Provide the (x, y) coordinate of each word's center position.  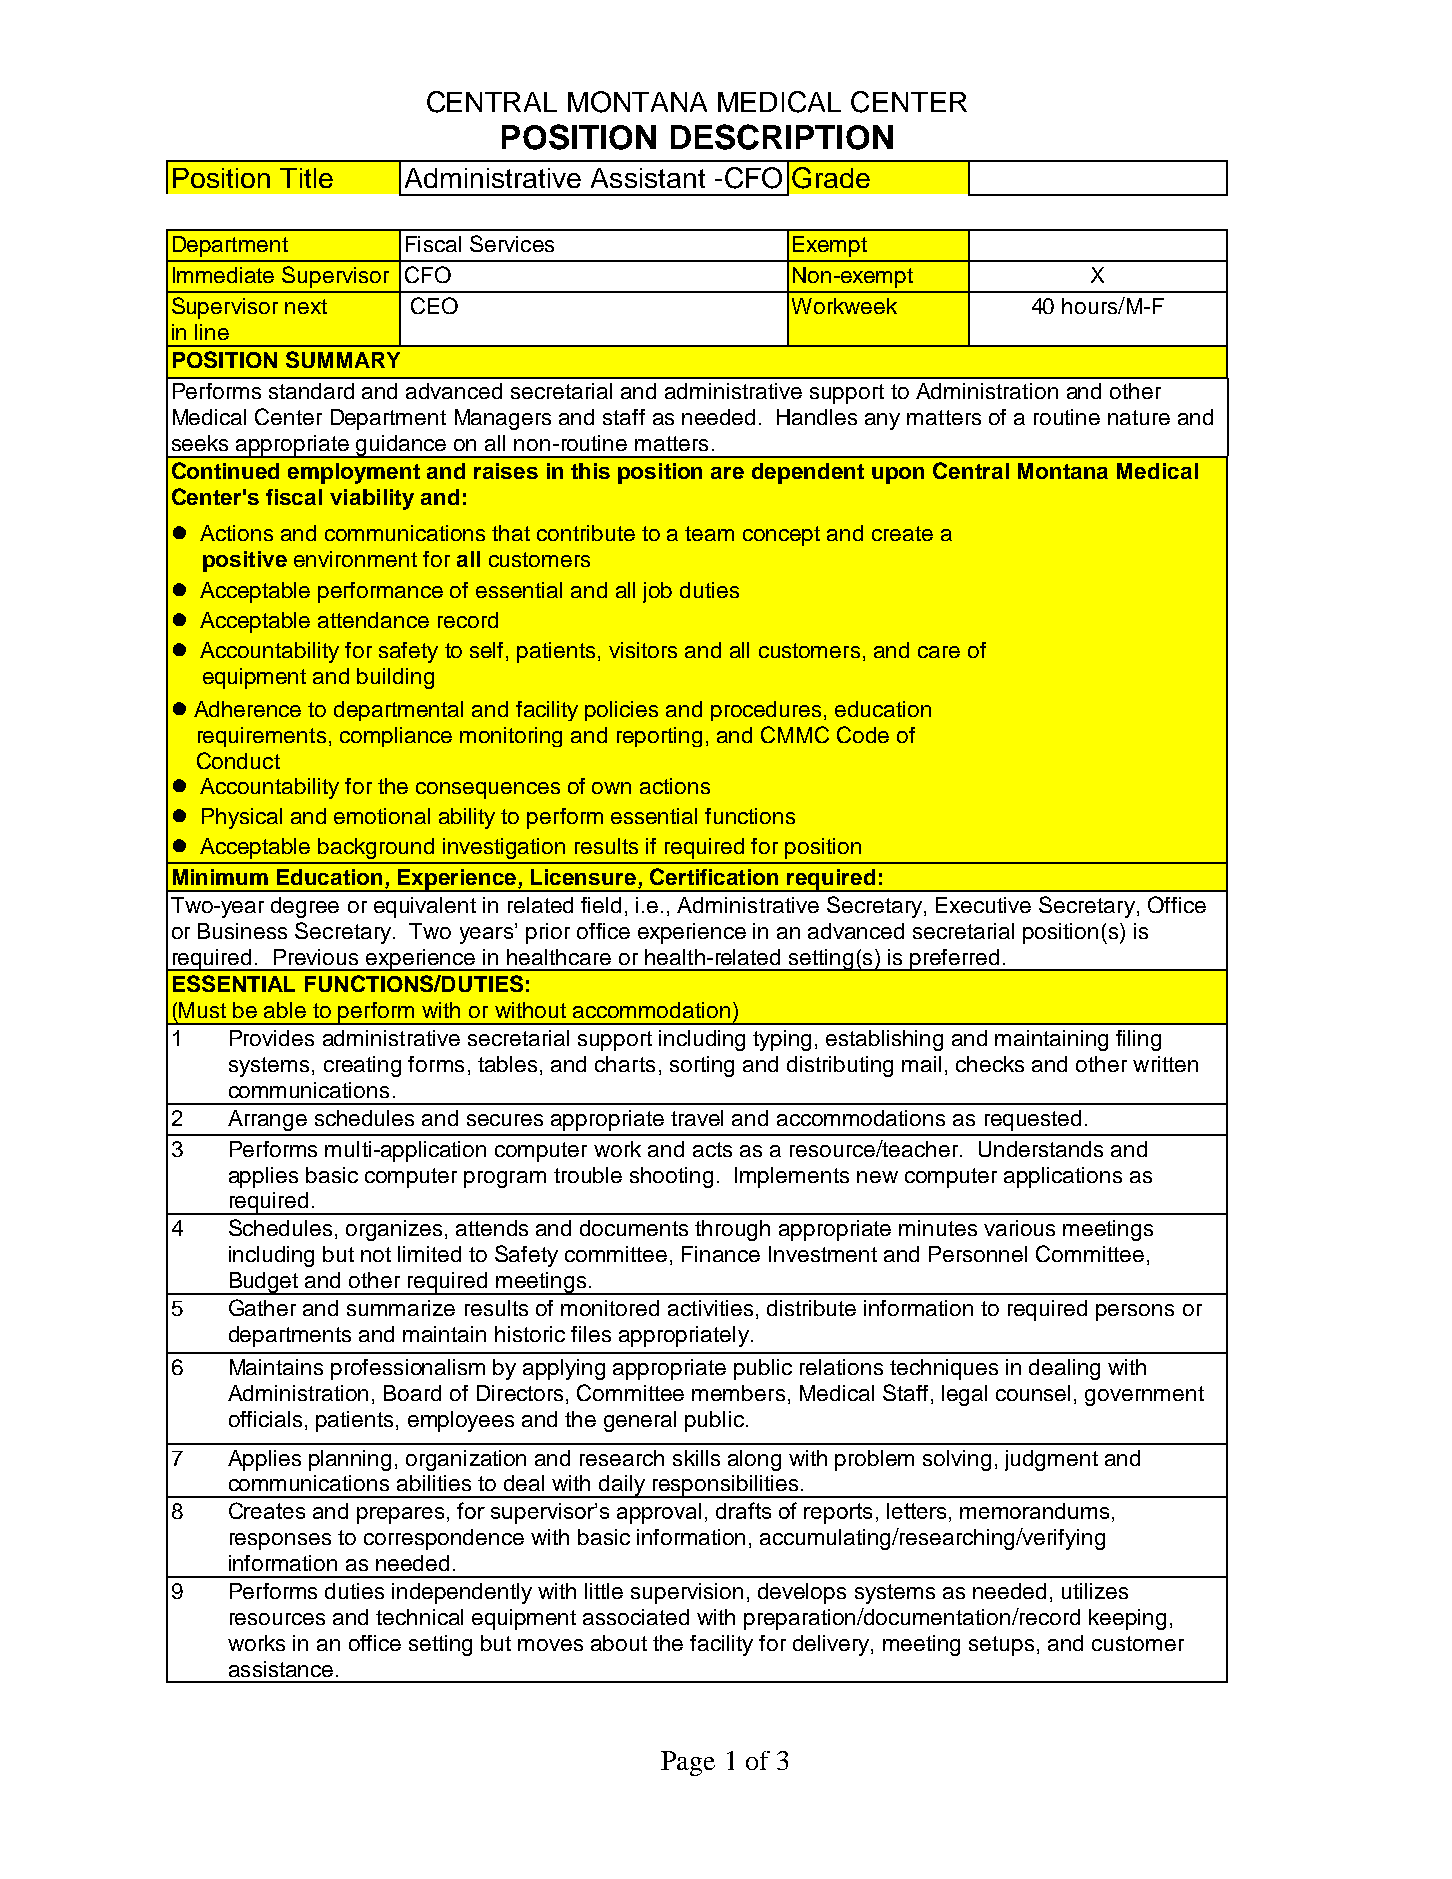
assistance (281, 1669)
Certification (714, 876)
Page (688, 1763)
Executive (983, 905)
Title (306, 178)
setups (1001, 1646)
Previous (316, 957)
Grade (831, 178)
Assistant (648, 178)
